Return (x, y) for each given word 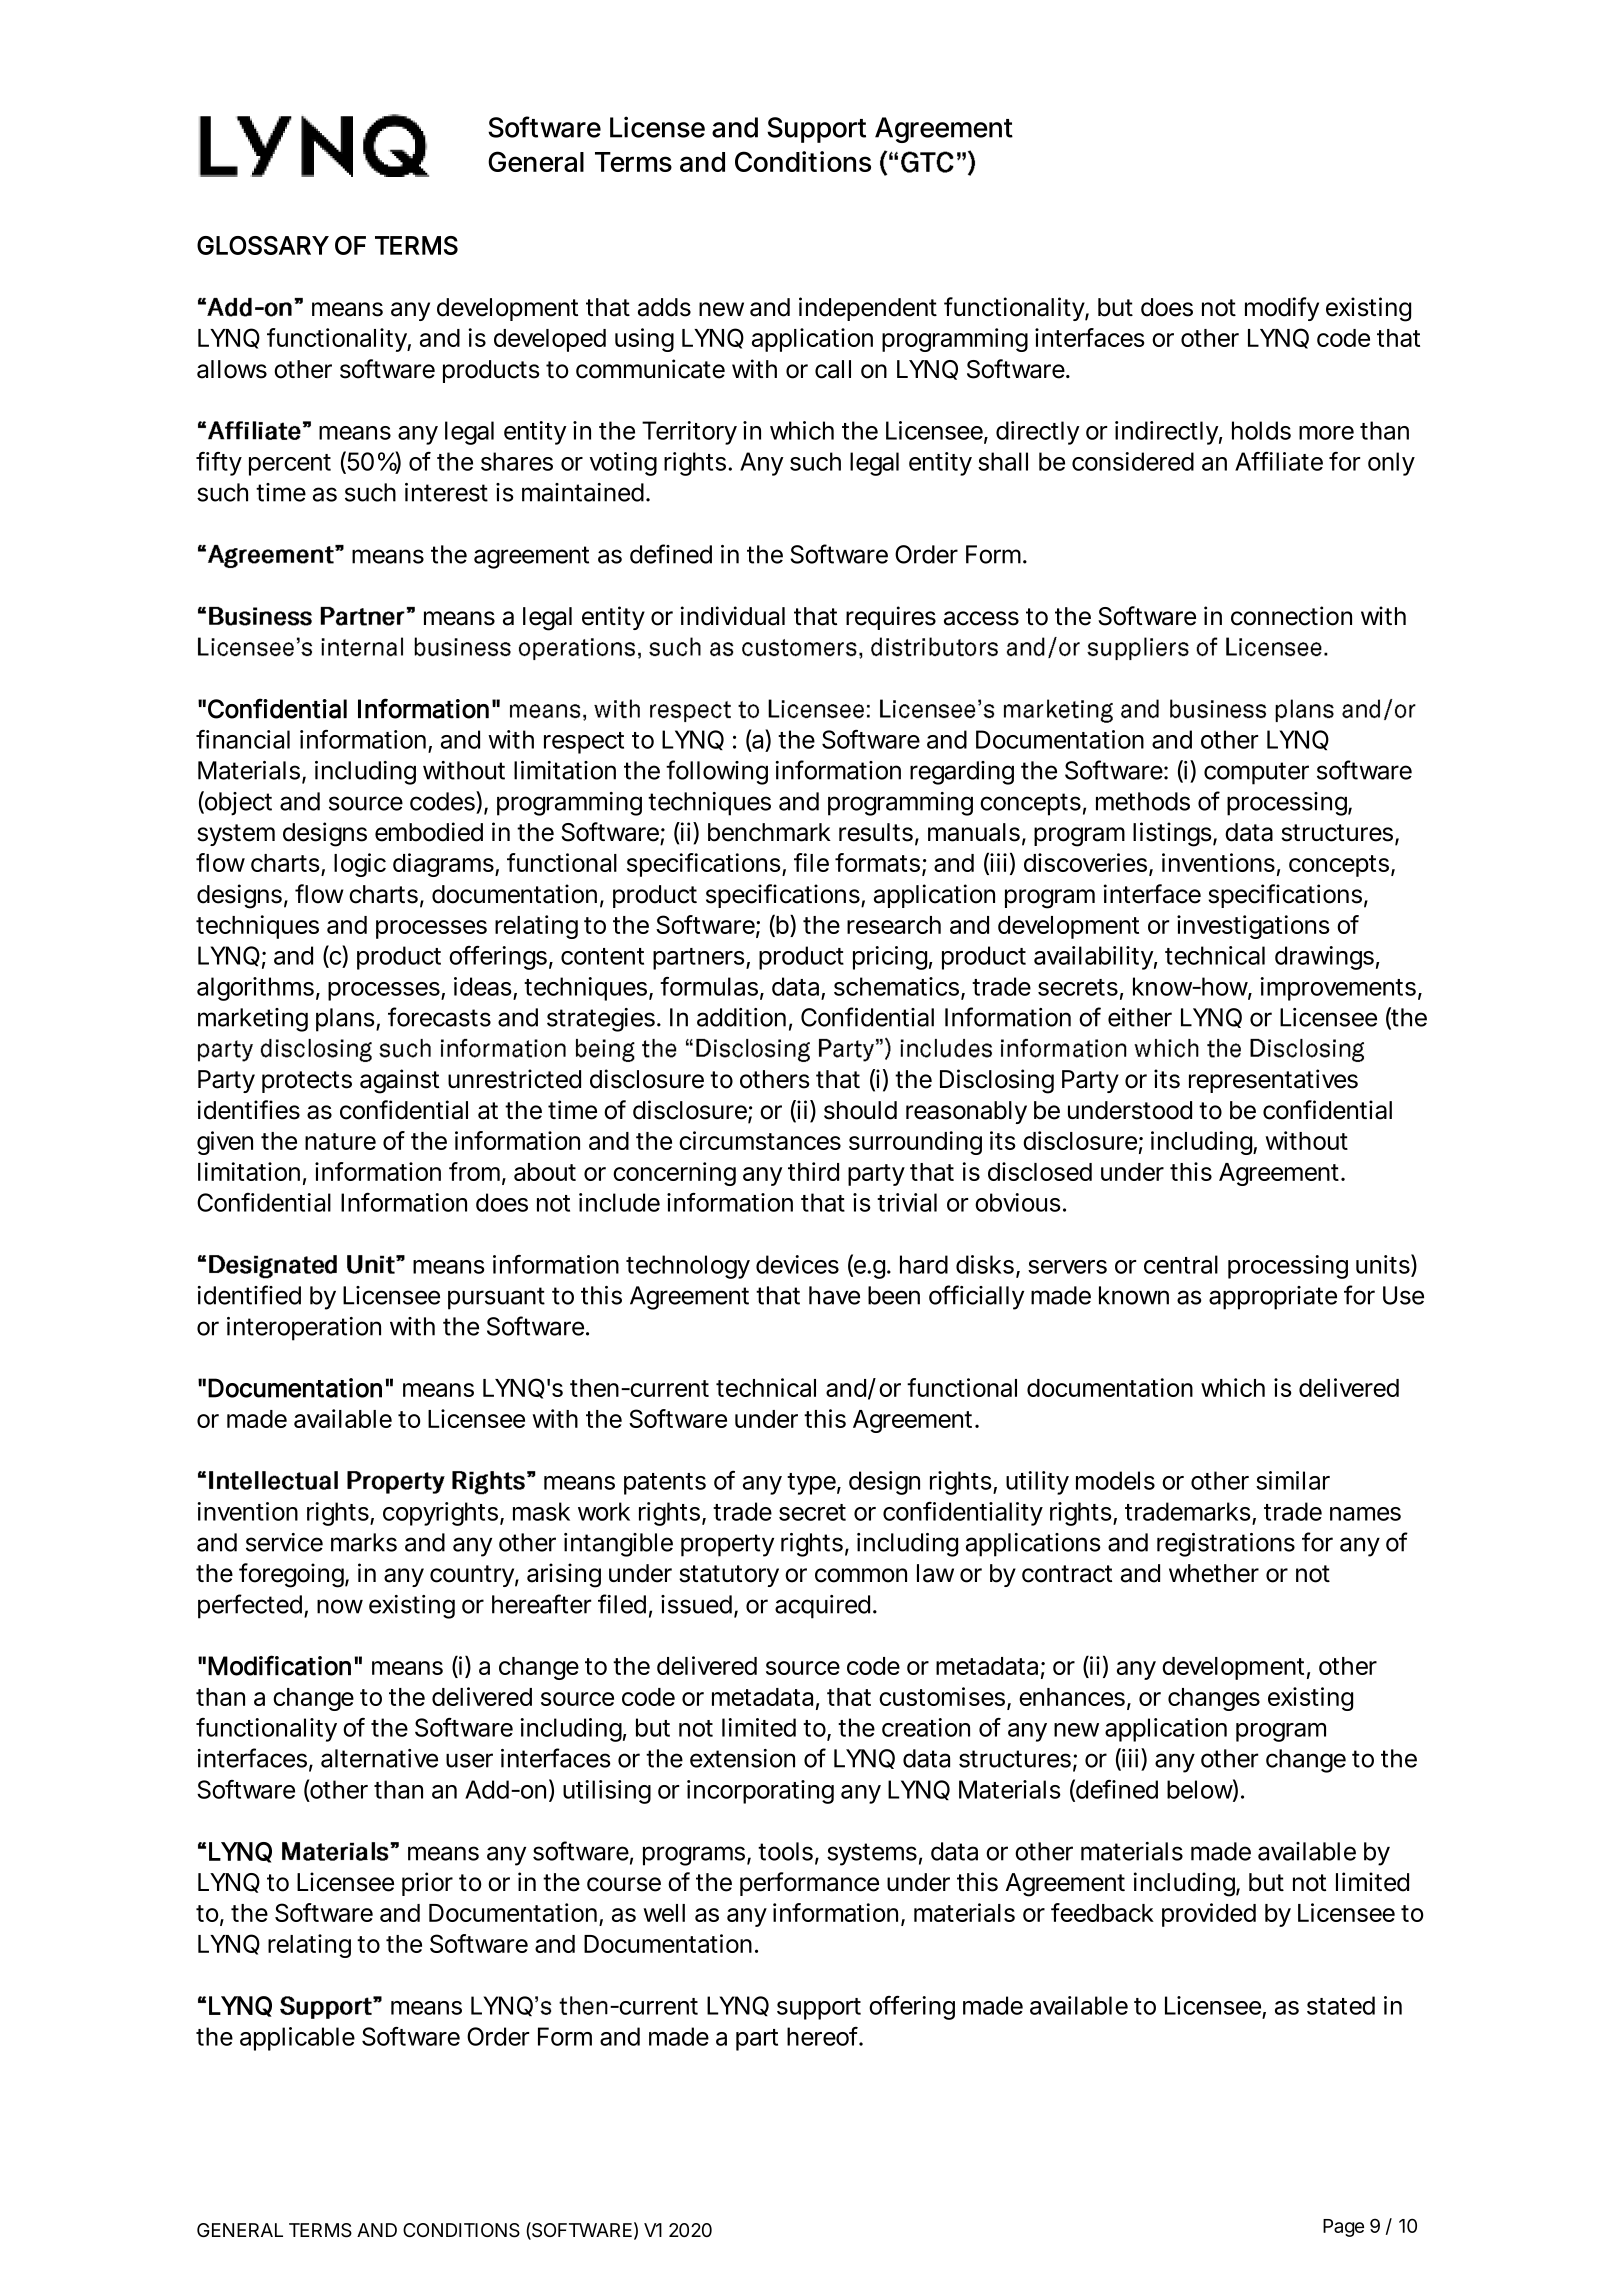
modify (1282, 309)
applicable (297, 2039)
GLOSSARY (263, 245)
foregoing (294, 1575)
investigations (1253, 927)
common (861, 1575)
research (894, 925)
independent (868, 309)
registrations (1226, 1545)
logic (360, 865)
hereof (825, 2036)
